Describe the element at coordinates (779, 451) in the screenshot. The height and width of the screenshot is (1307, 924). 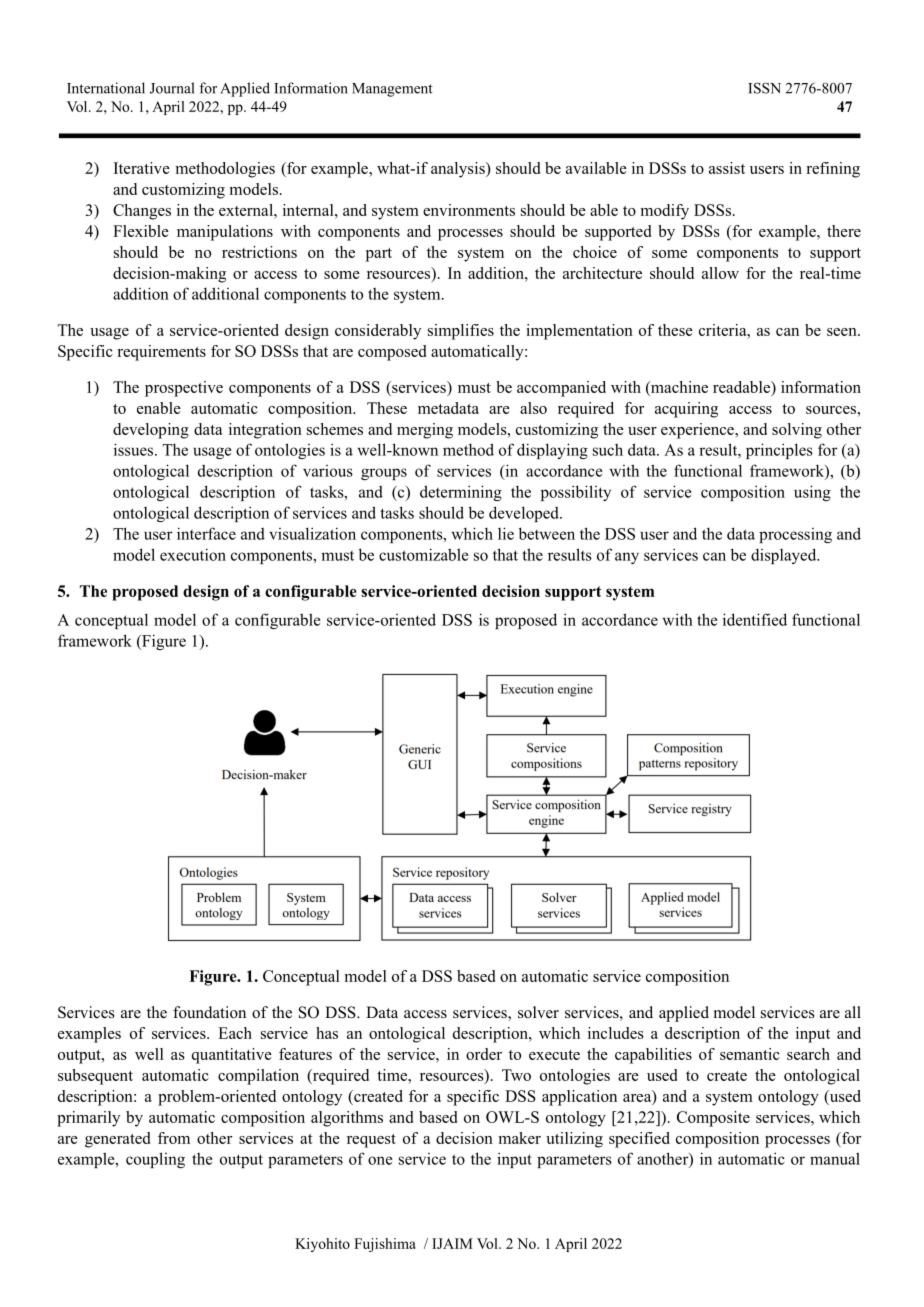
I see `principles` at that location.
